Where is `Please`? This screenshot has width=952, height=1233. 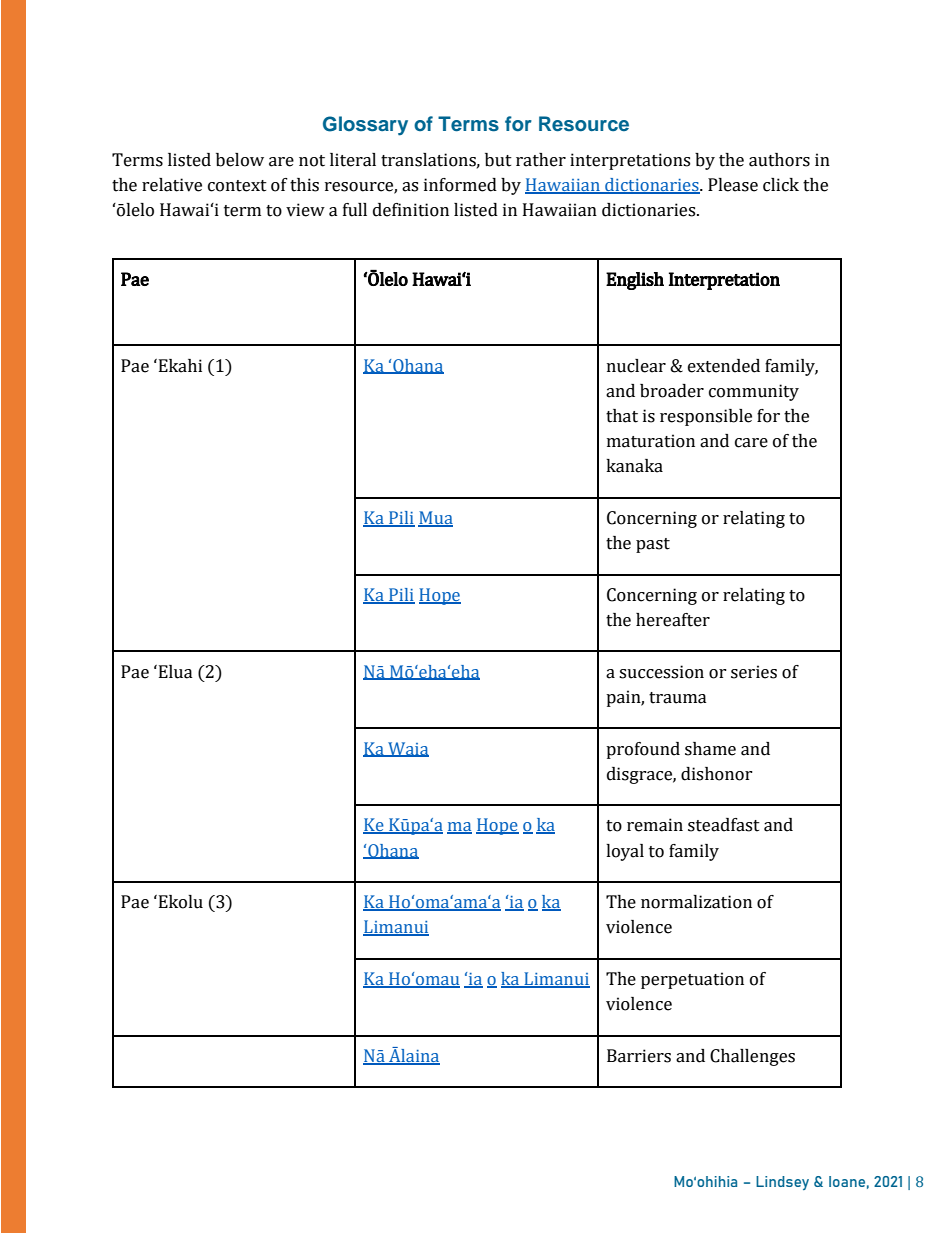
Please is located at coordinates (733, 185).
